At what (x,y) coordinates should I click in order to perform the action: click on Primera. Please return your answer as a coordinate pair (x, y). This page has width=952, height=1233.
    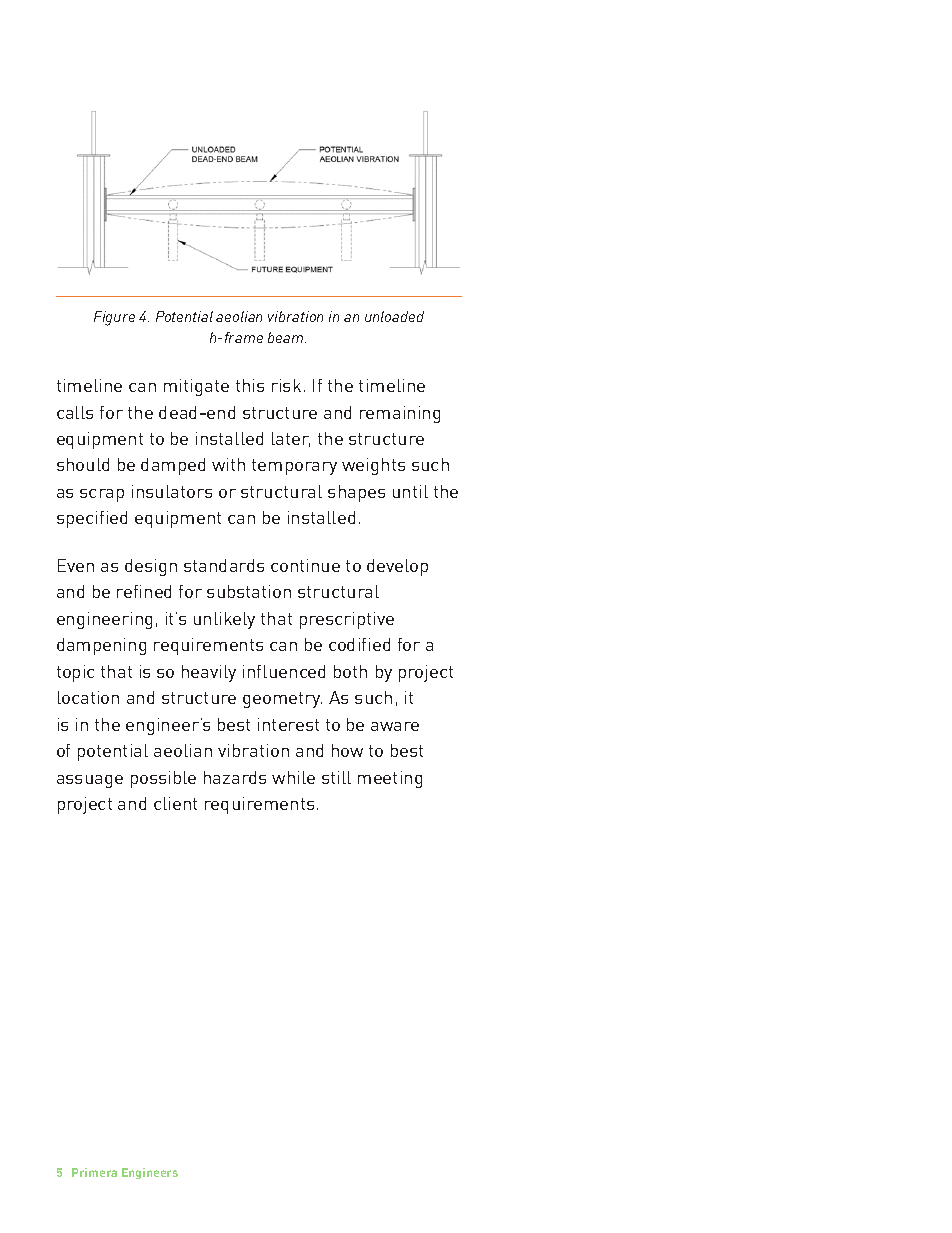
    Looking at the image, I should click on (94, 1172).
